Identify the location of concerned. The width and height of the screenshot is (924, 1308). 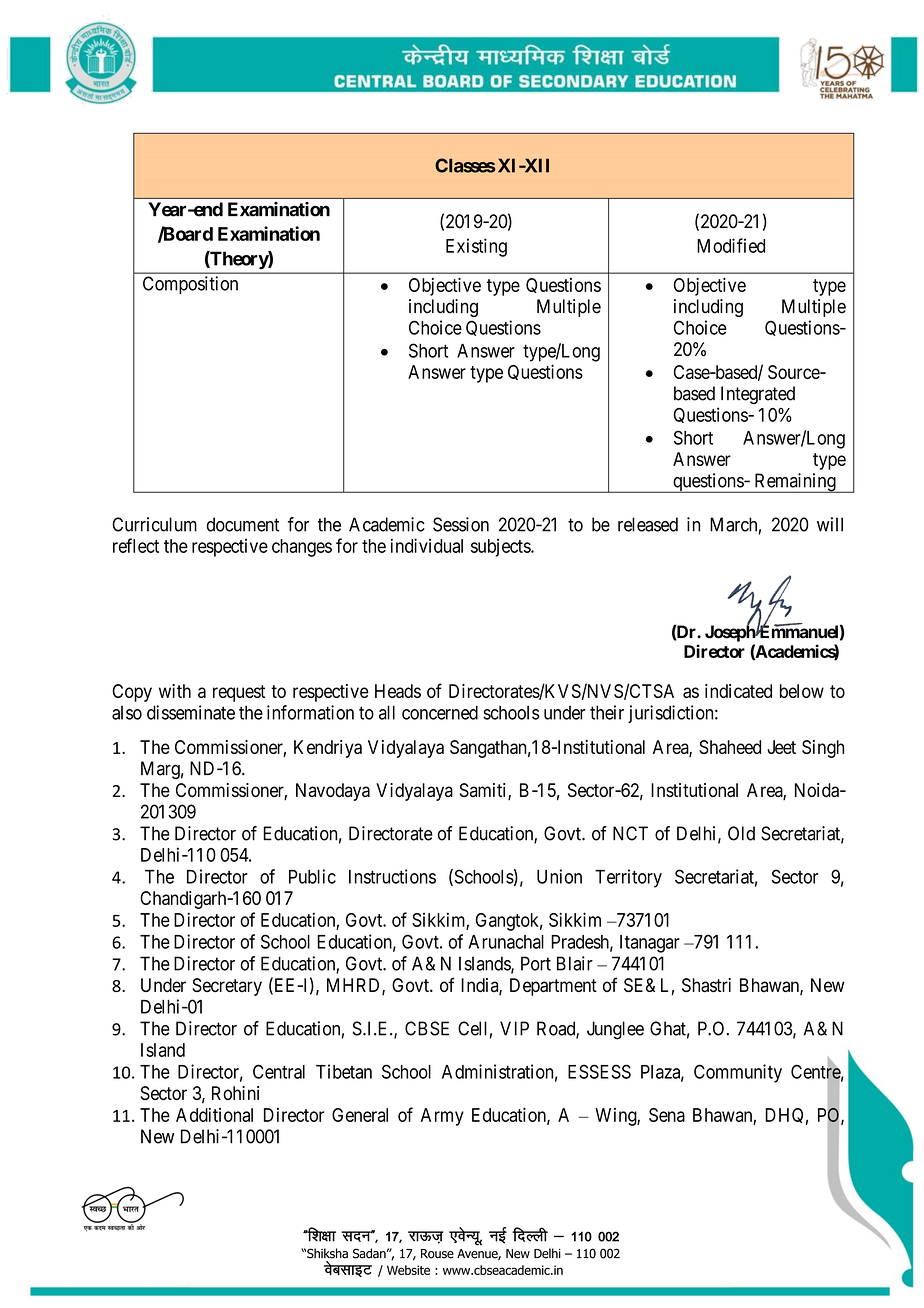
(440, 712).
